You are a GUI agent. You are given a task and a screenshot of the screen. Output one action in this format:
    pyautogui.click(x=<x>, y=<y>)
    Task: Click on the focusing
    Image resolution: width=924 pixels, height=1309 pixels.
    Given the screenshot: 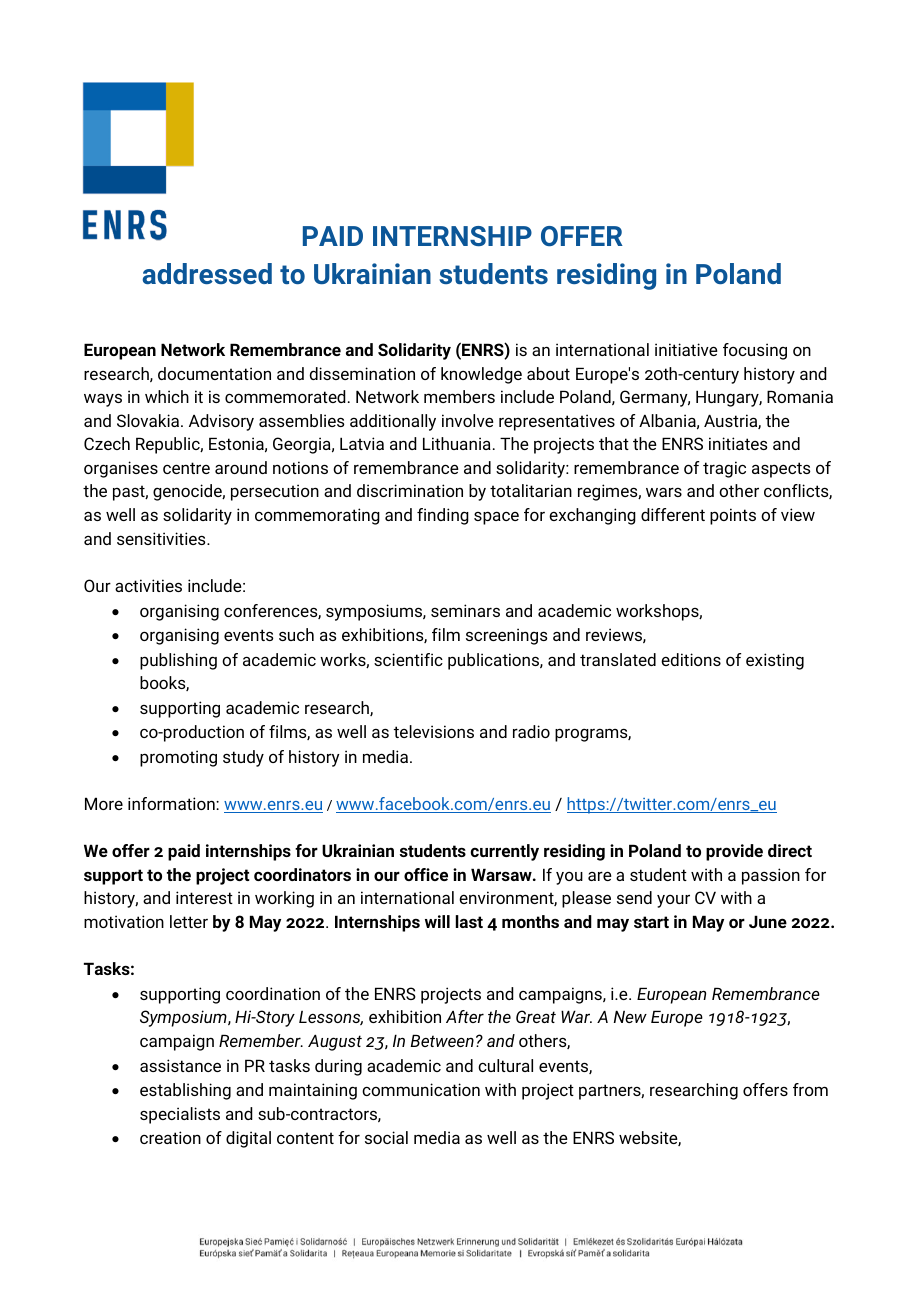 What is the action you would take?
    pyautogui.click(x=755, y=351)
